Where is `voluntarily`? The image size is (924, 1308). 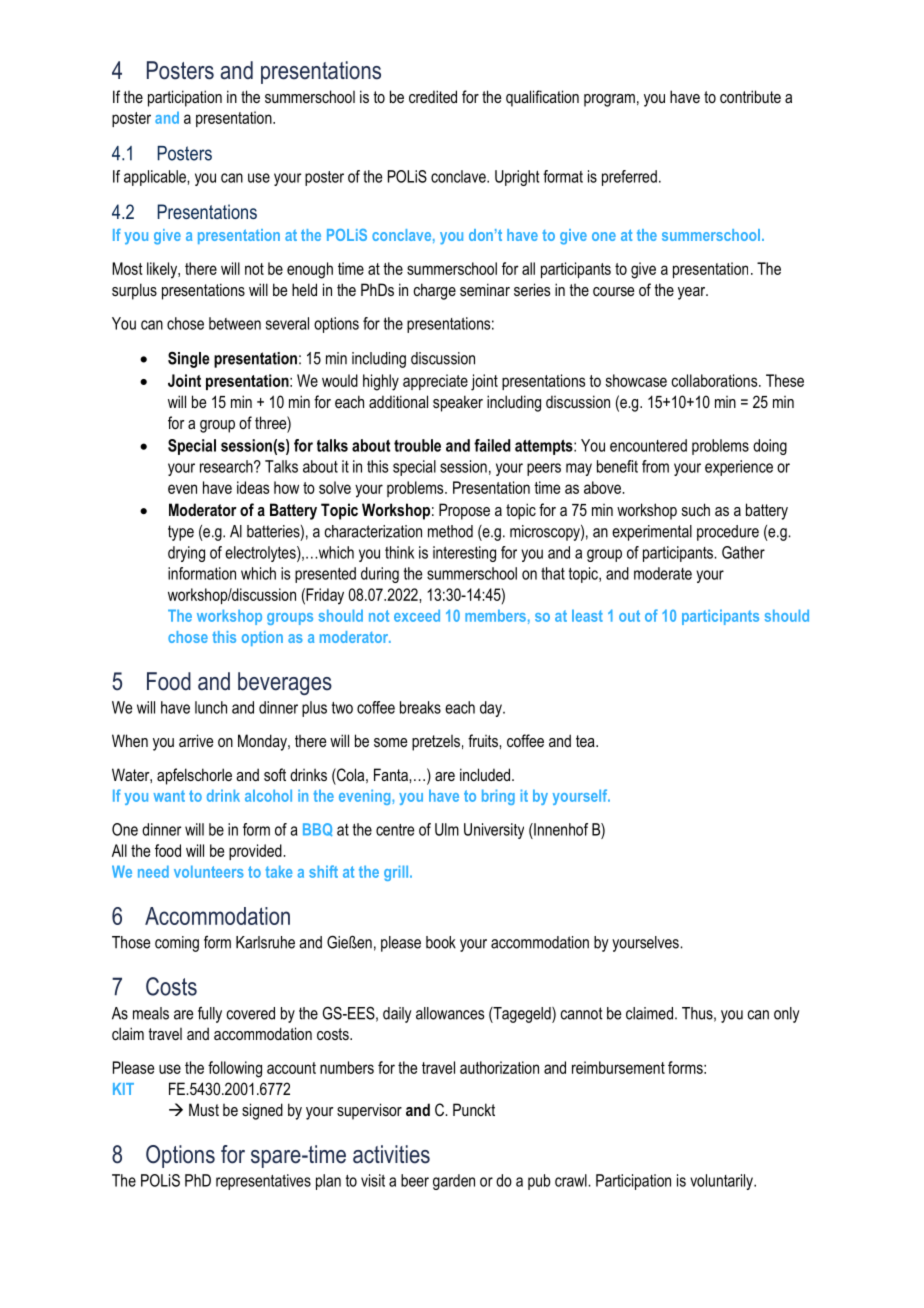 voluntarily is located at coordinates (722, 1182).
